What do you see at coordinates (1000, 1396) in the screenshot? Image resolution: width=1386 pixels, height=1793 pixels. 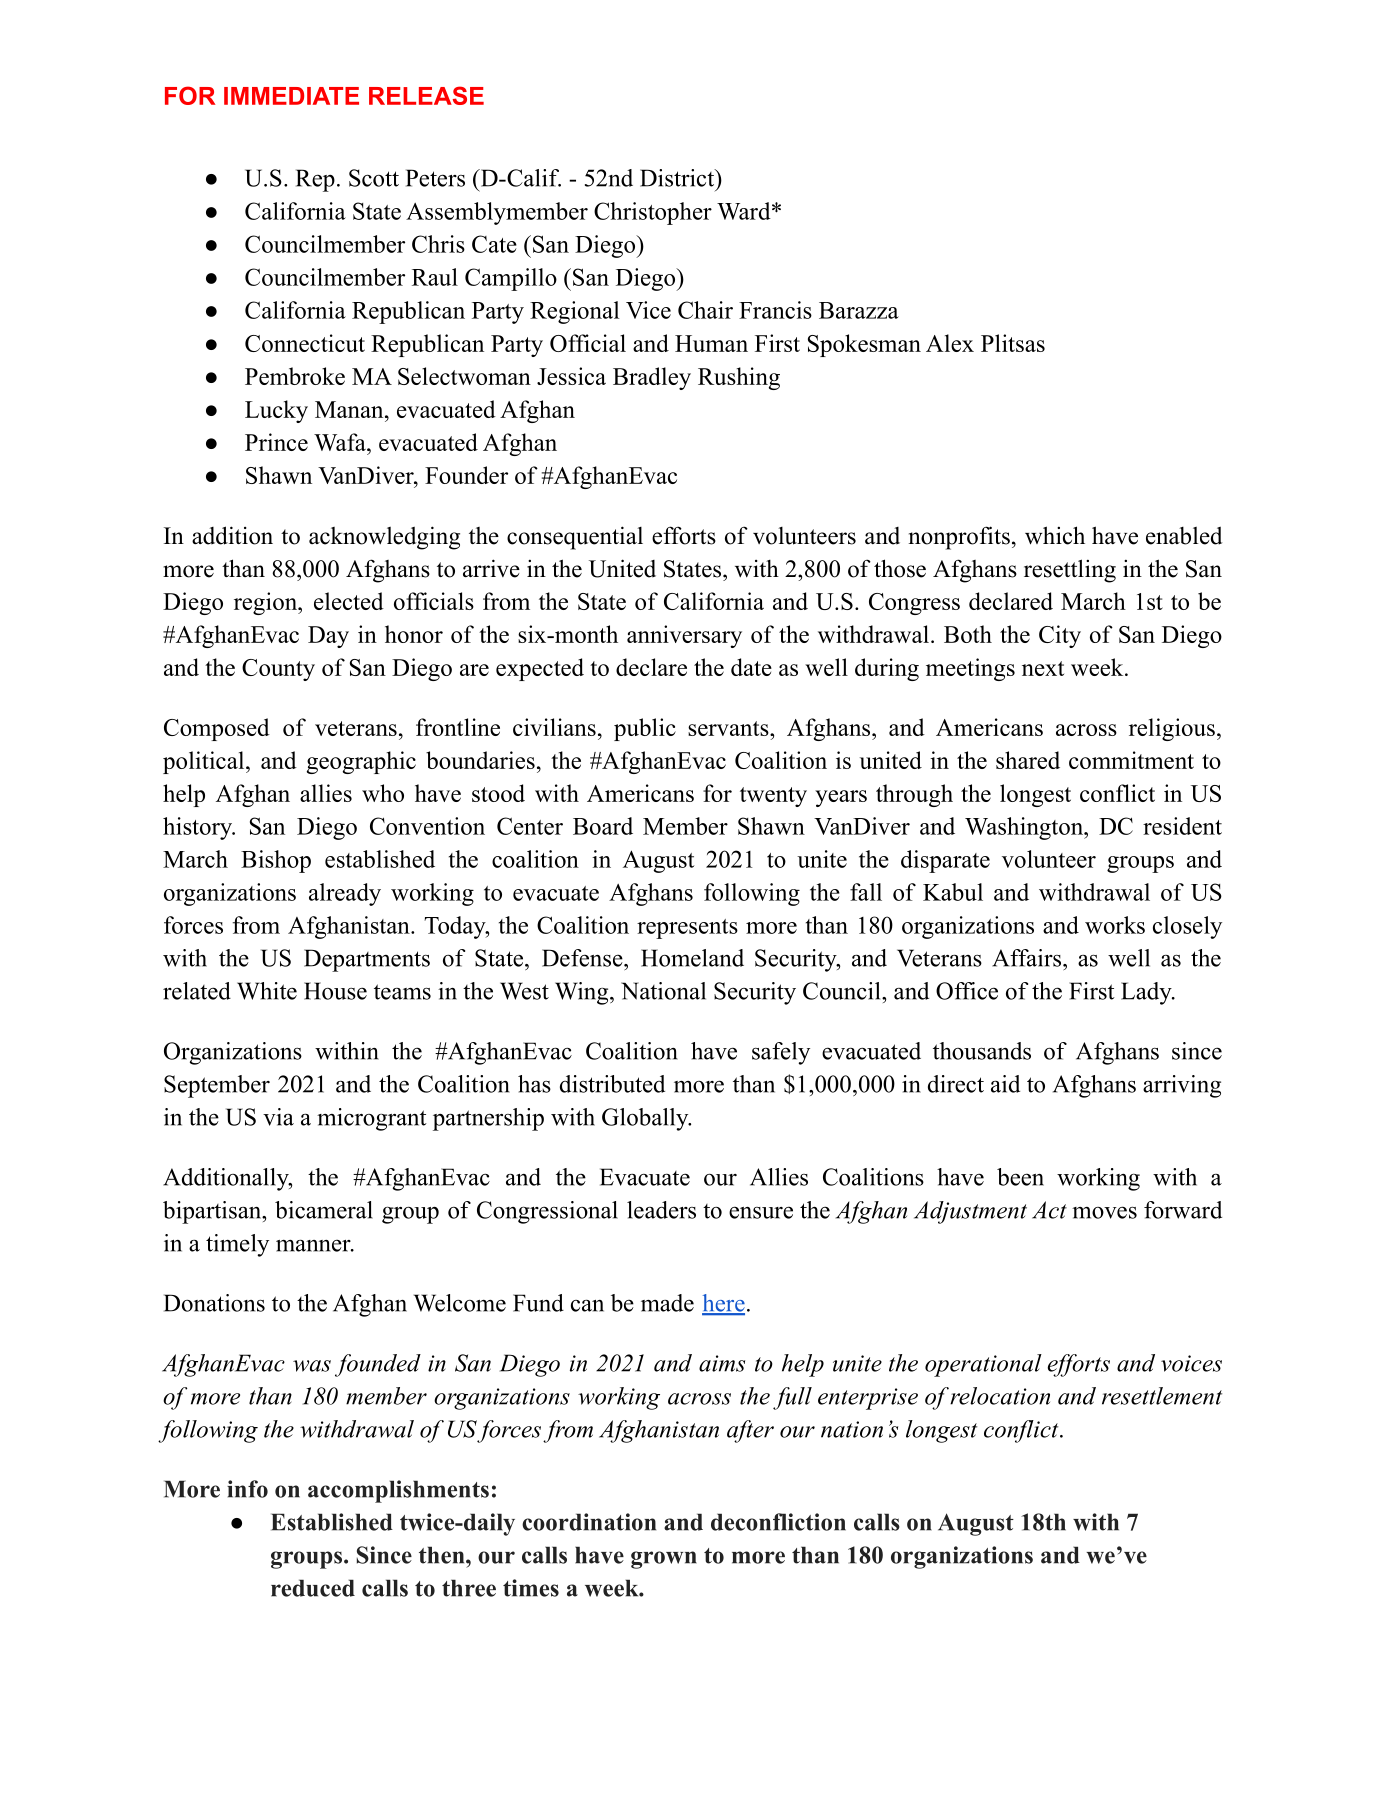 I see `relocation` at bounding box center [1000, 1396].
